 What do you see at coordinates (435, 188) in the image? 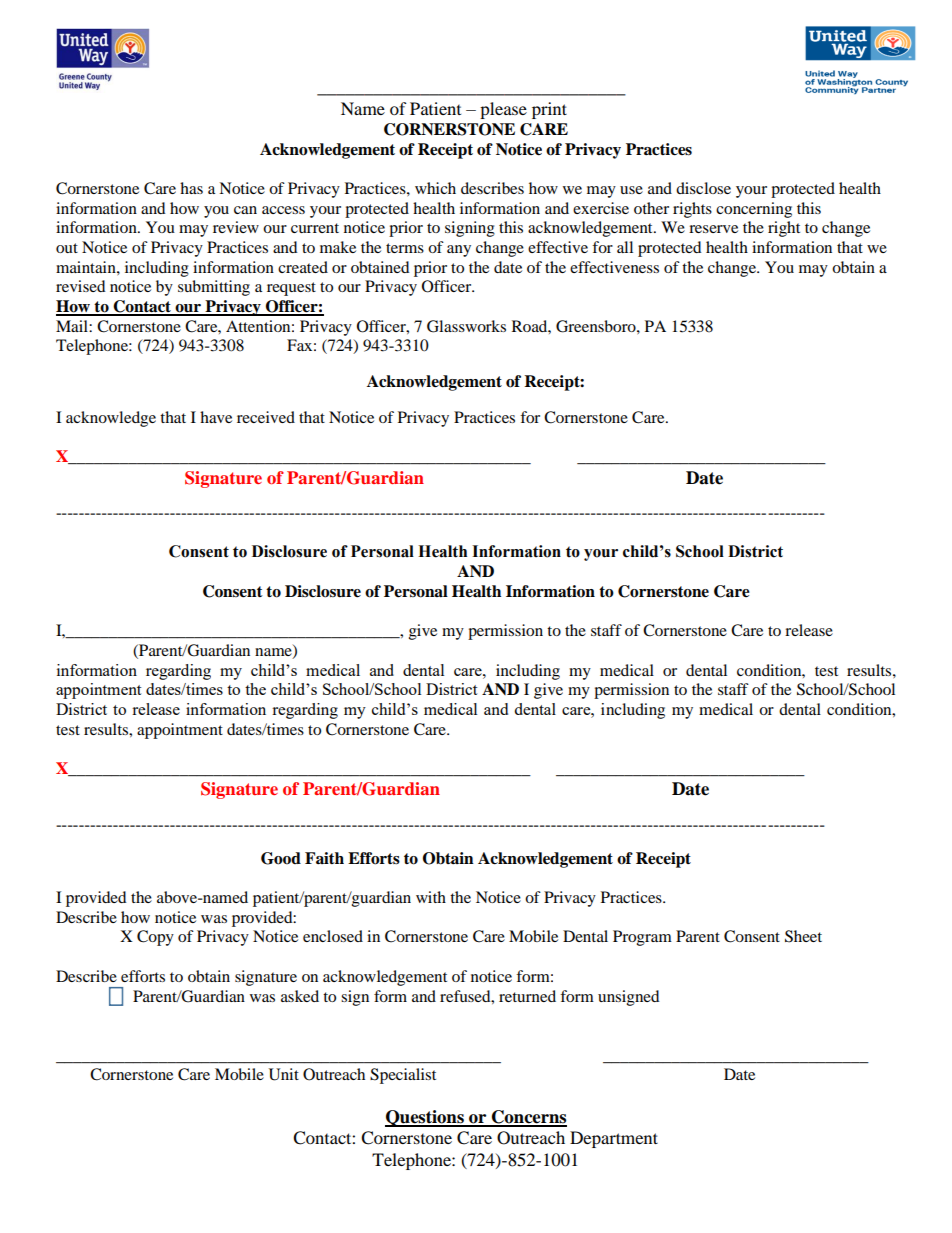
I see `which` at bounding box center [435, 188].
